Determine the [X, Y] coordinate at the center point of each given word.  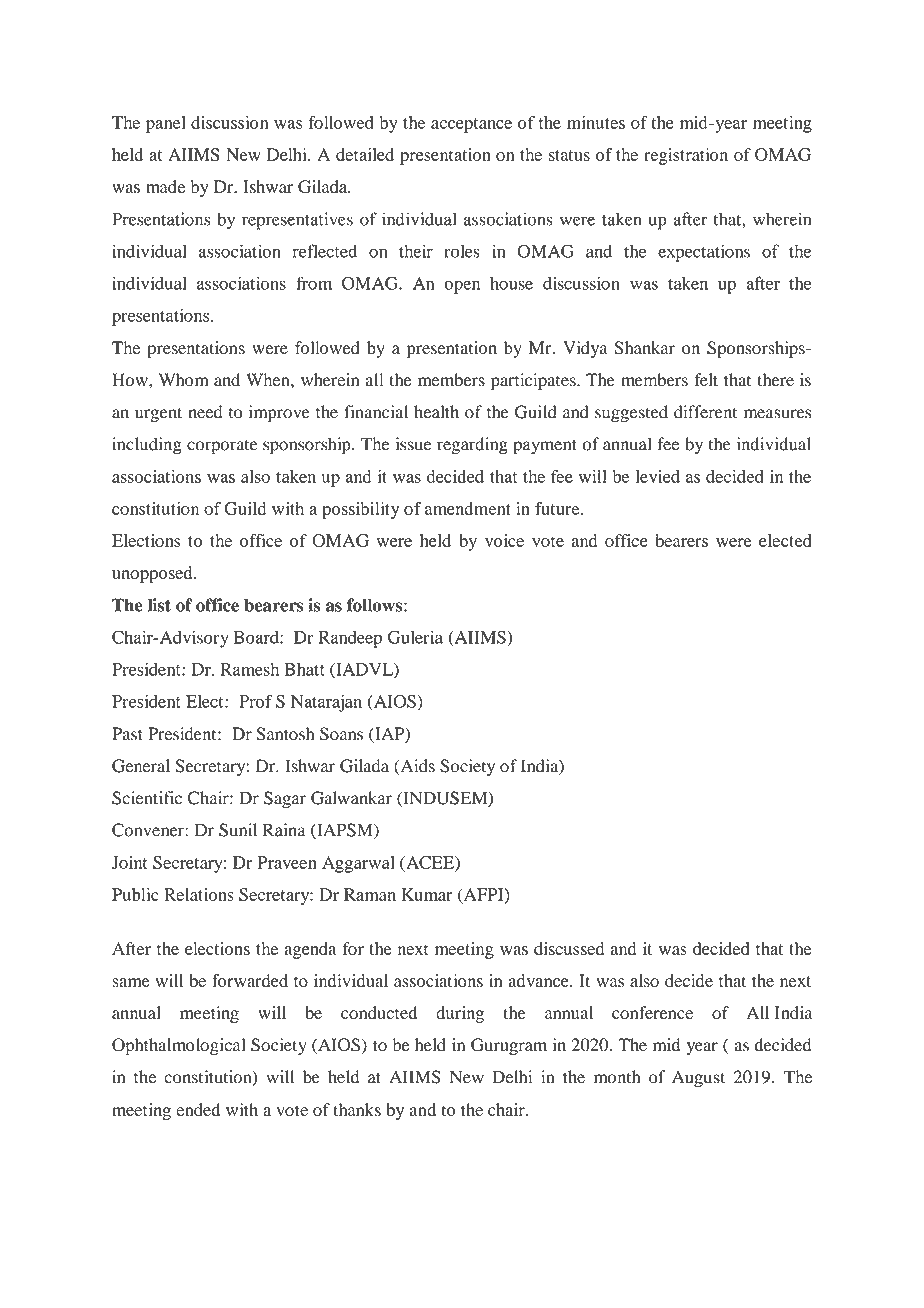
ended [198, 1109]
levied [658, 476]
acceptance [471, 125]
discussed [569, 948]
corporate [222, 447]
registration [686, 156]
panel [166, 124]
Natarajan [326, 703]
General [141, 766]
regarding [472, 446]
